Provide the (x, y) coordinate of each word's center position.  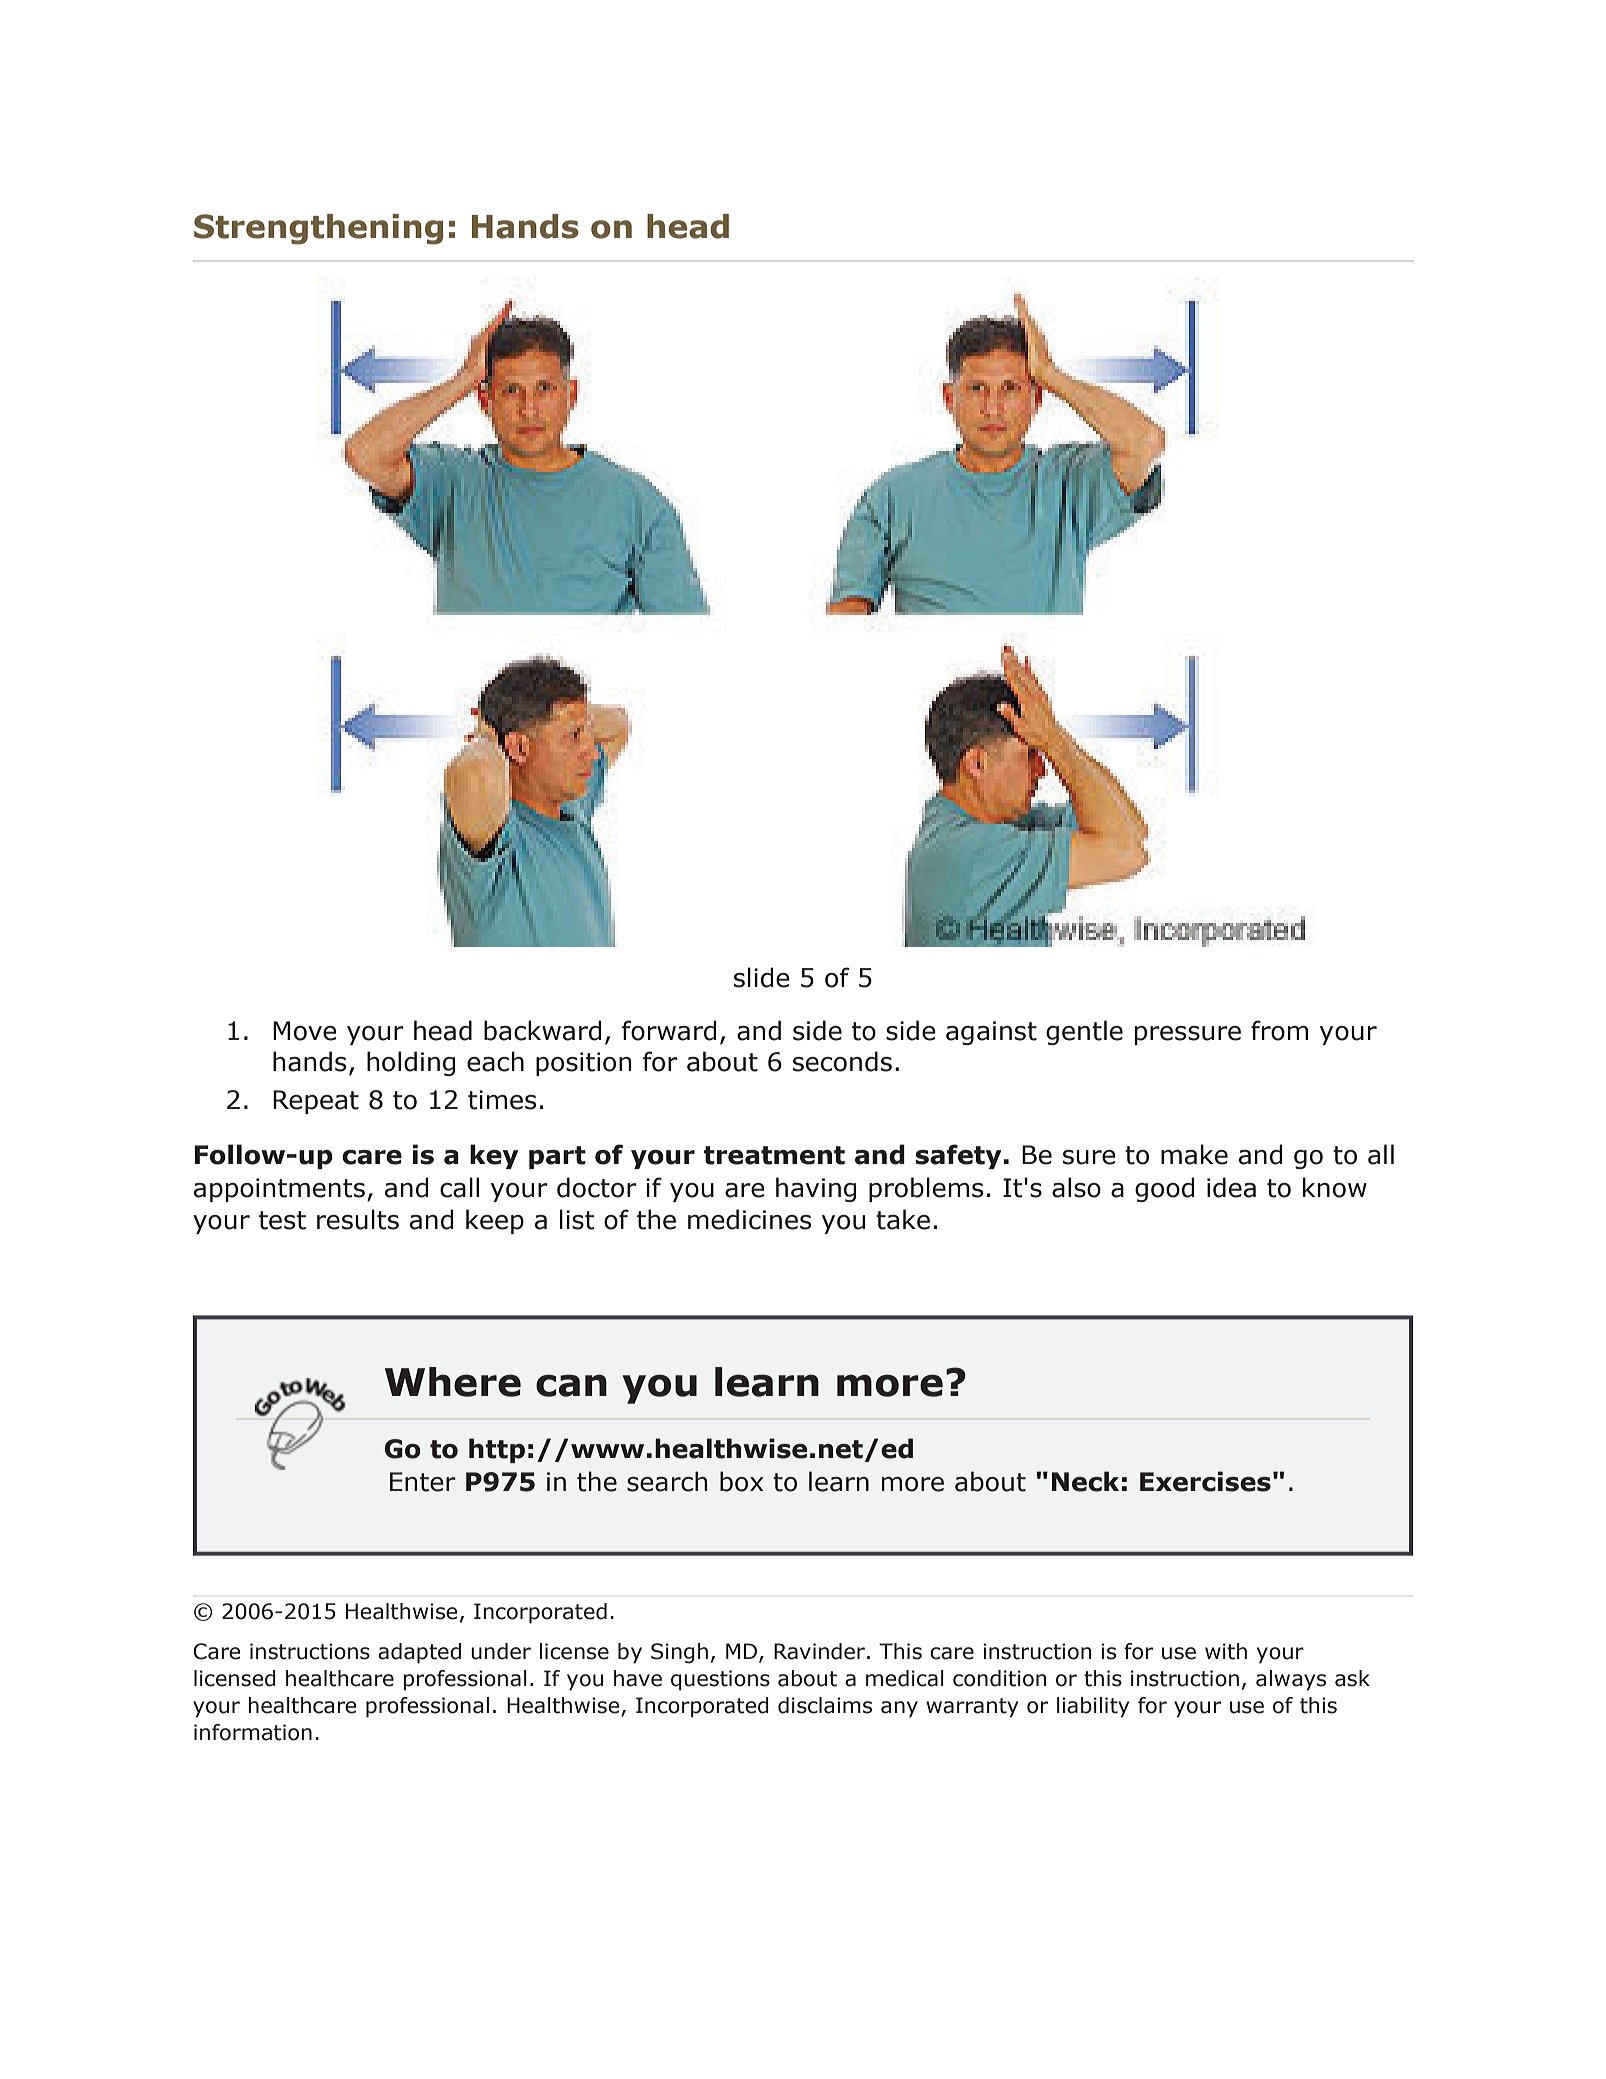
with (1226, 1651)
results (358, 1219)
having (816, 1189)
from (1279, 1030)
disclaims (825, 1705)
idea (1231, 1187)
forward (669, 1030)
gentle (1084, 1032)
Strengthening (318, 229)
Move (305, 1031)
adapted (419, 1653)
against (991, 1033)
